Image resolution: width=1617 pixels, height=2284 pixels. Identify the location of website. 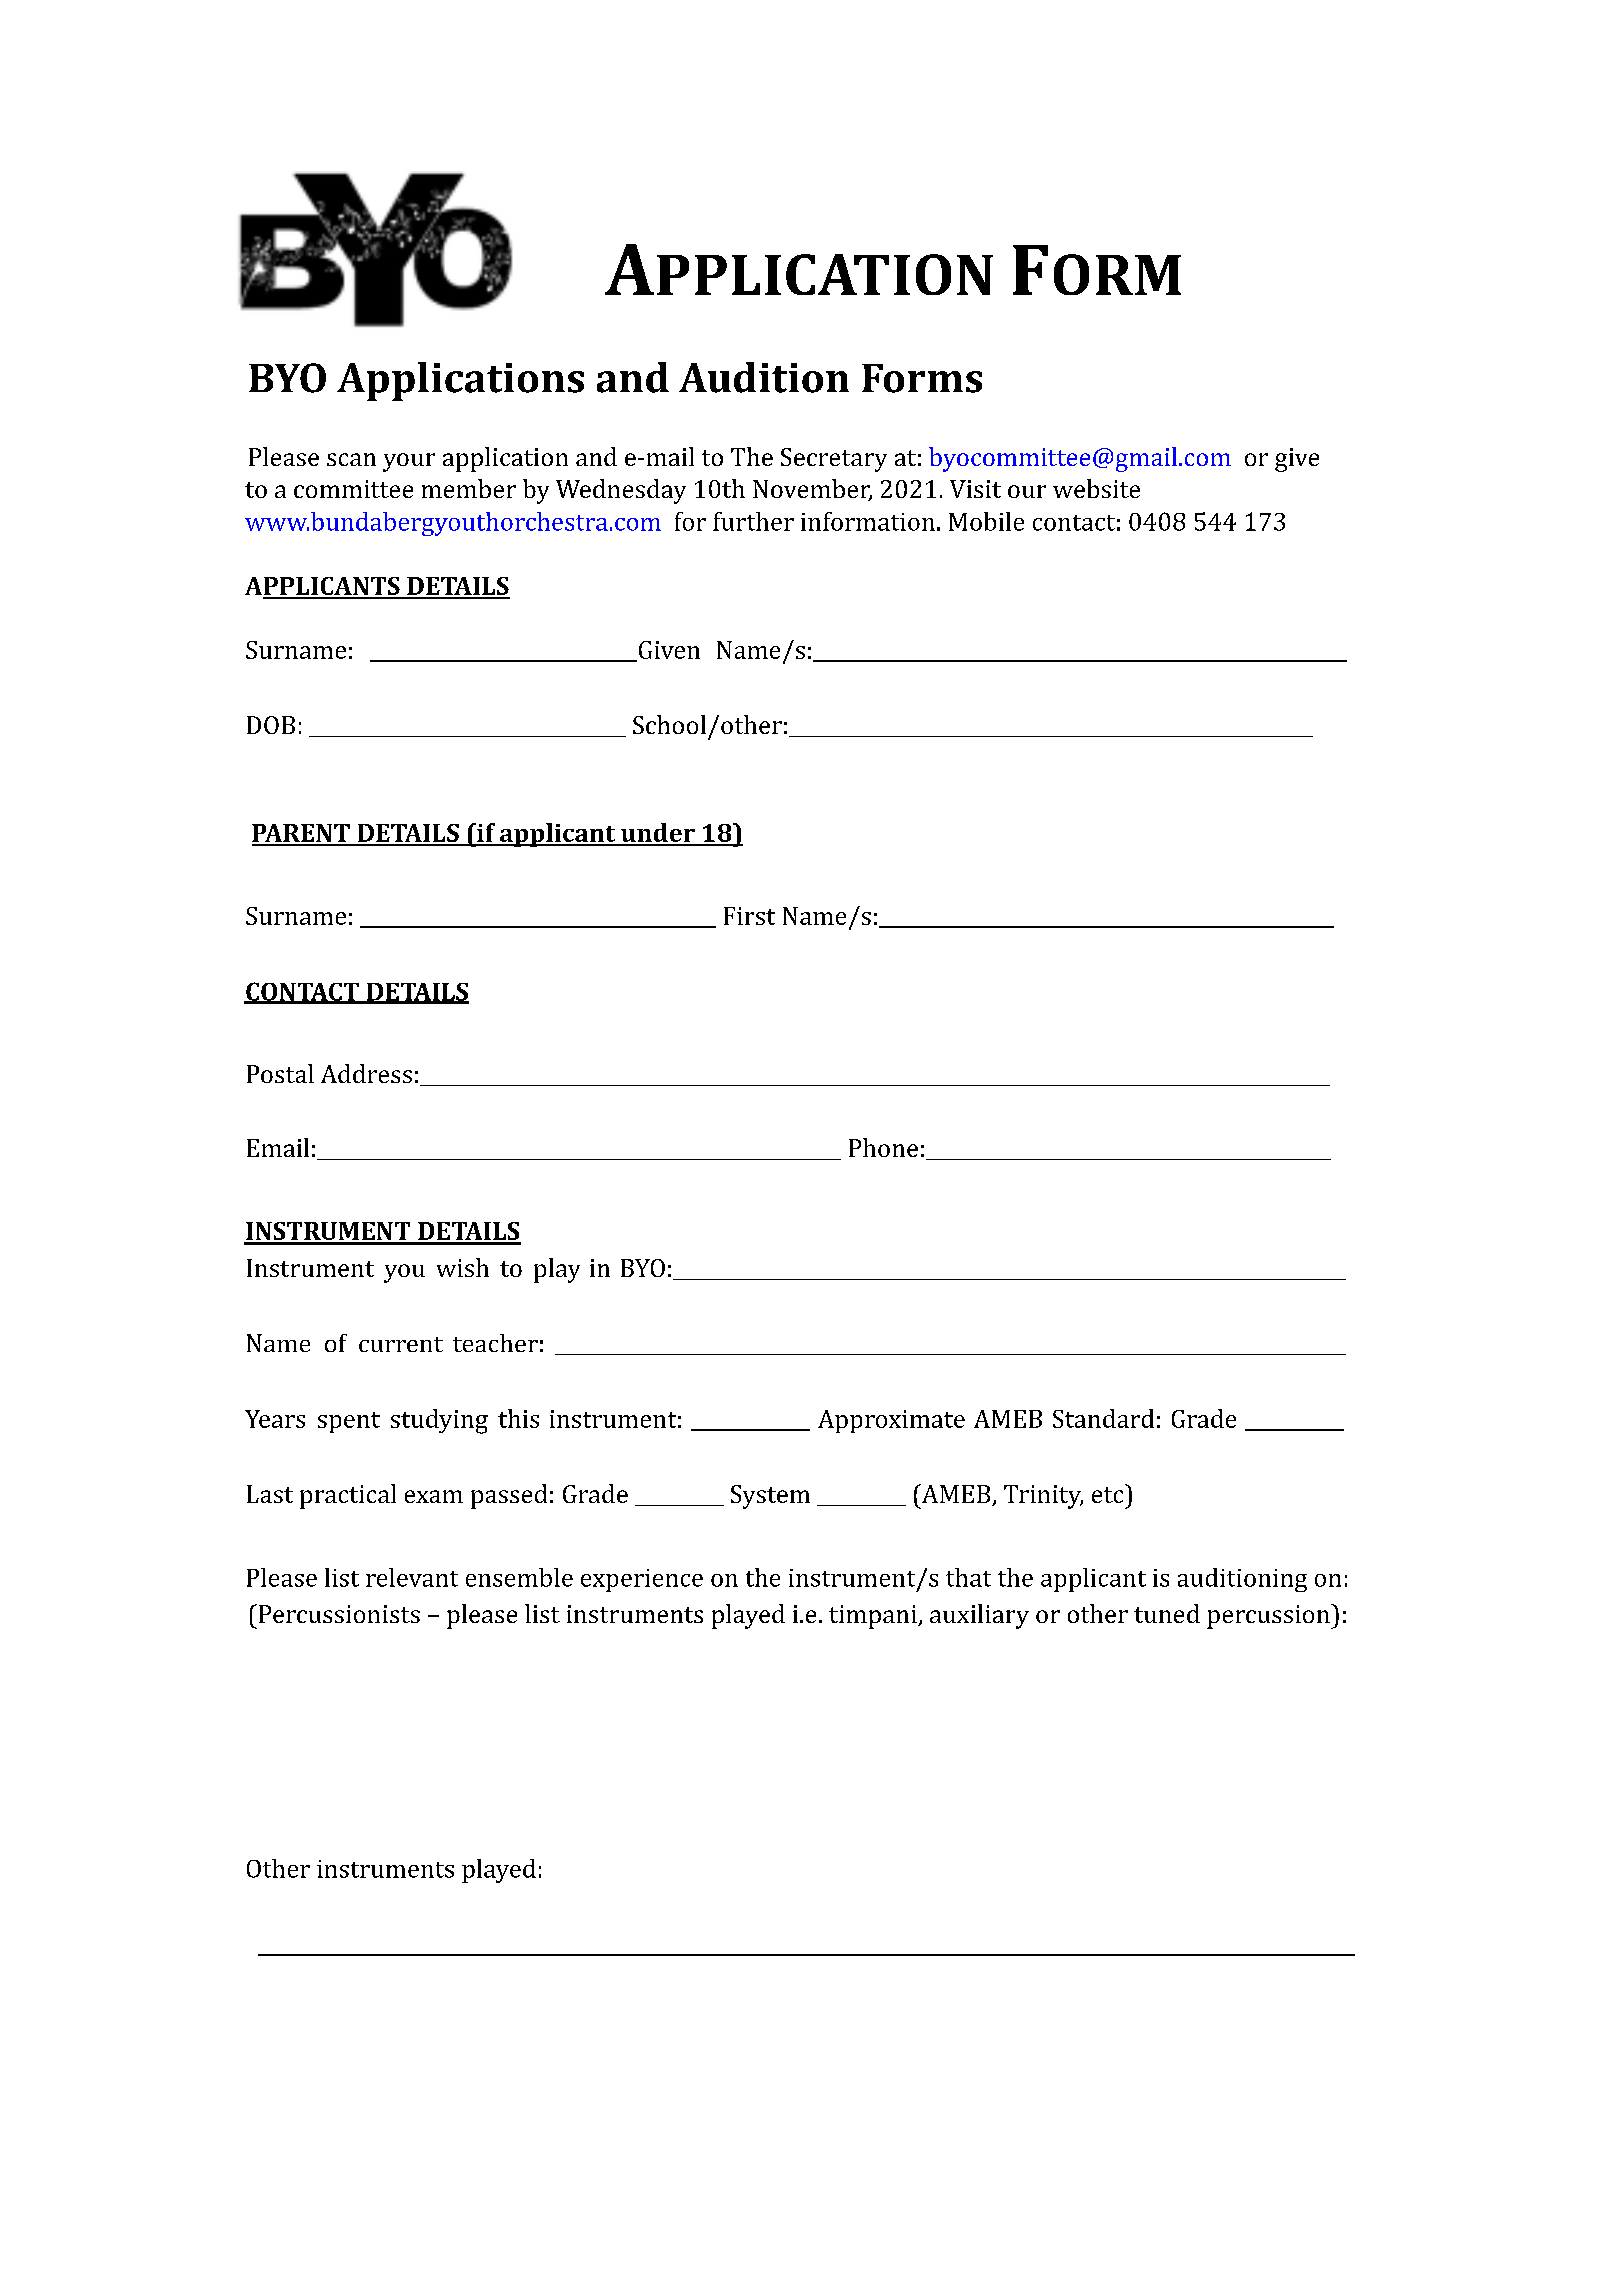
(1096, 488).
